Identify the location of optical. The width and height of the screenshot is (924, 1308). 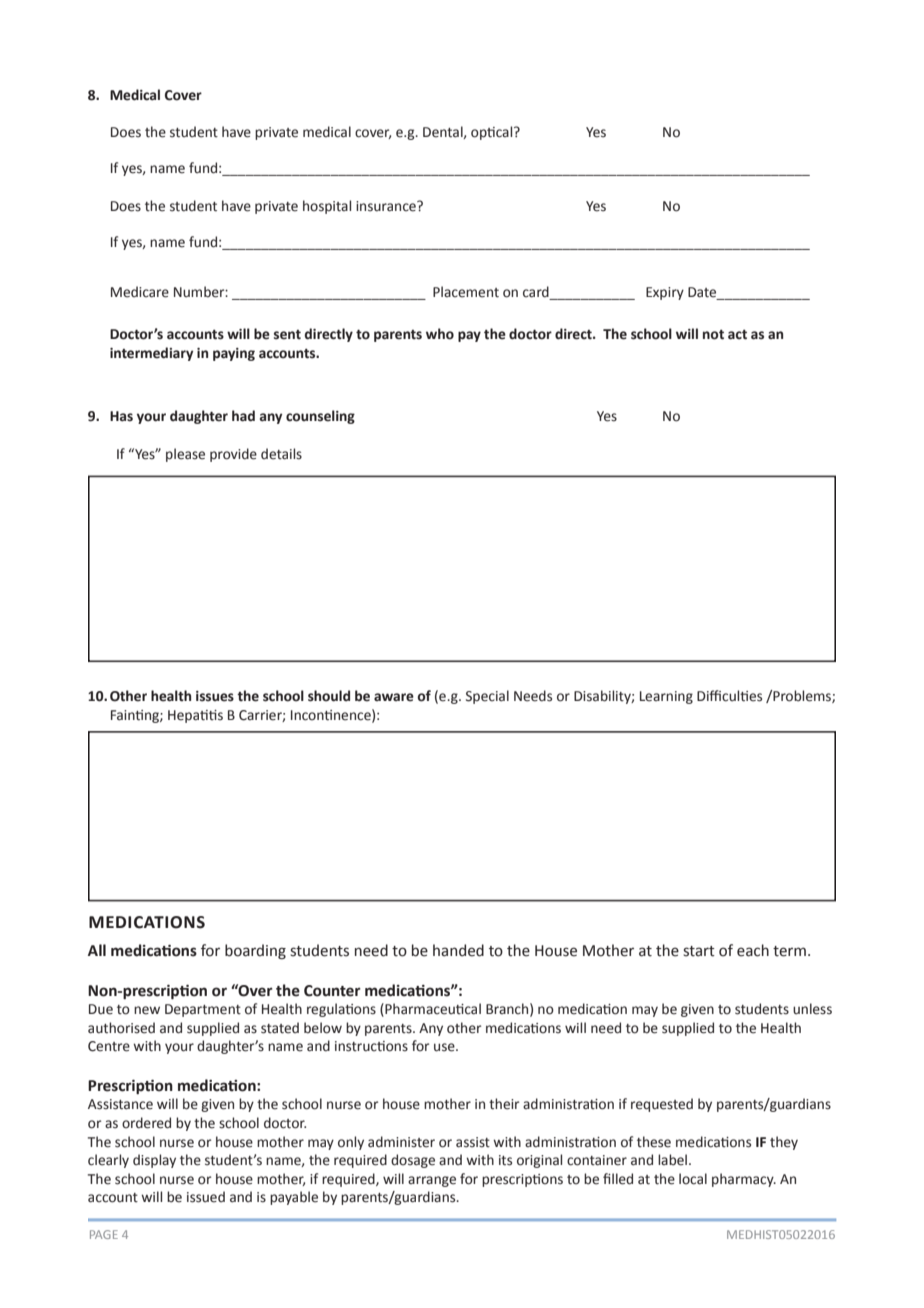
(493, 133).
